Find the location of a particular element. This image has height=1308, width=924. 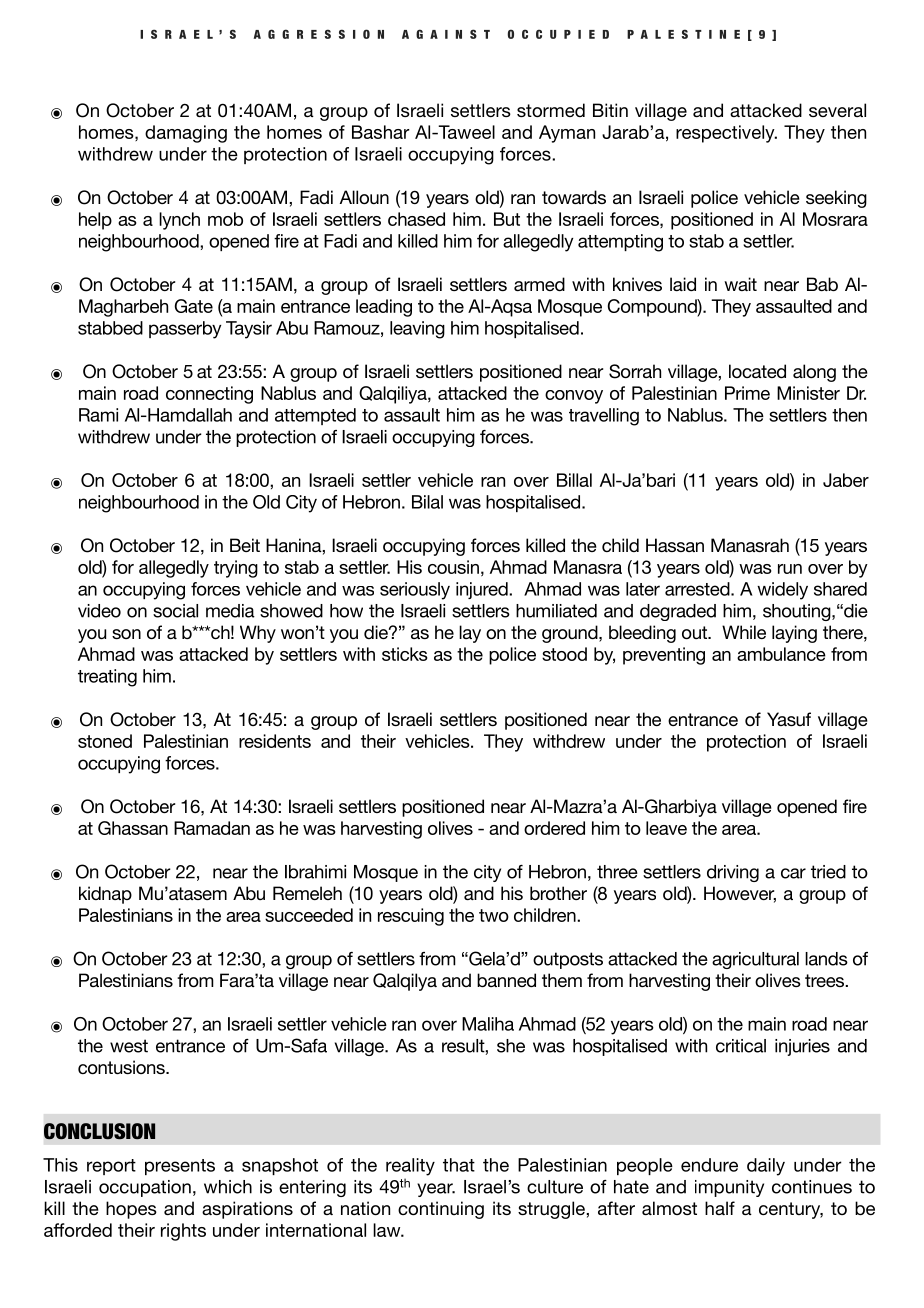

Bashar is located at coordinates (381, 132).
